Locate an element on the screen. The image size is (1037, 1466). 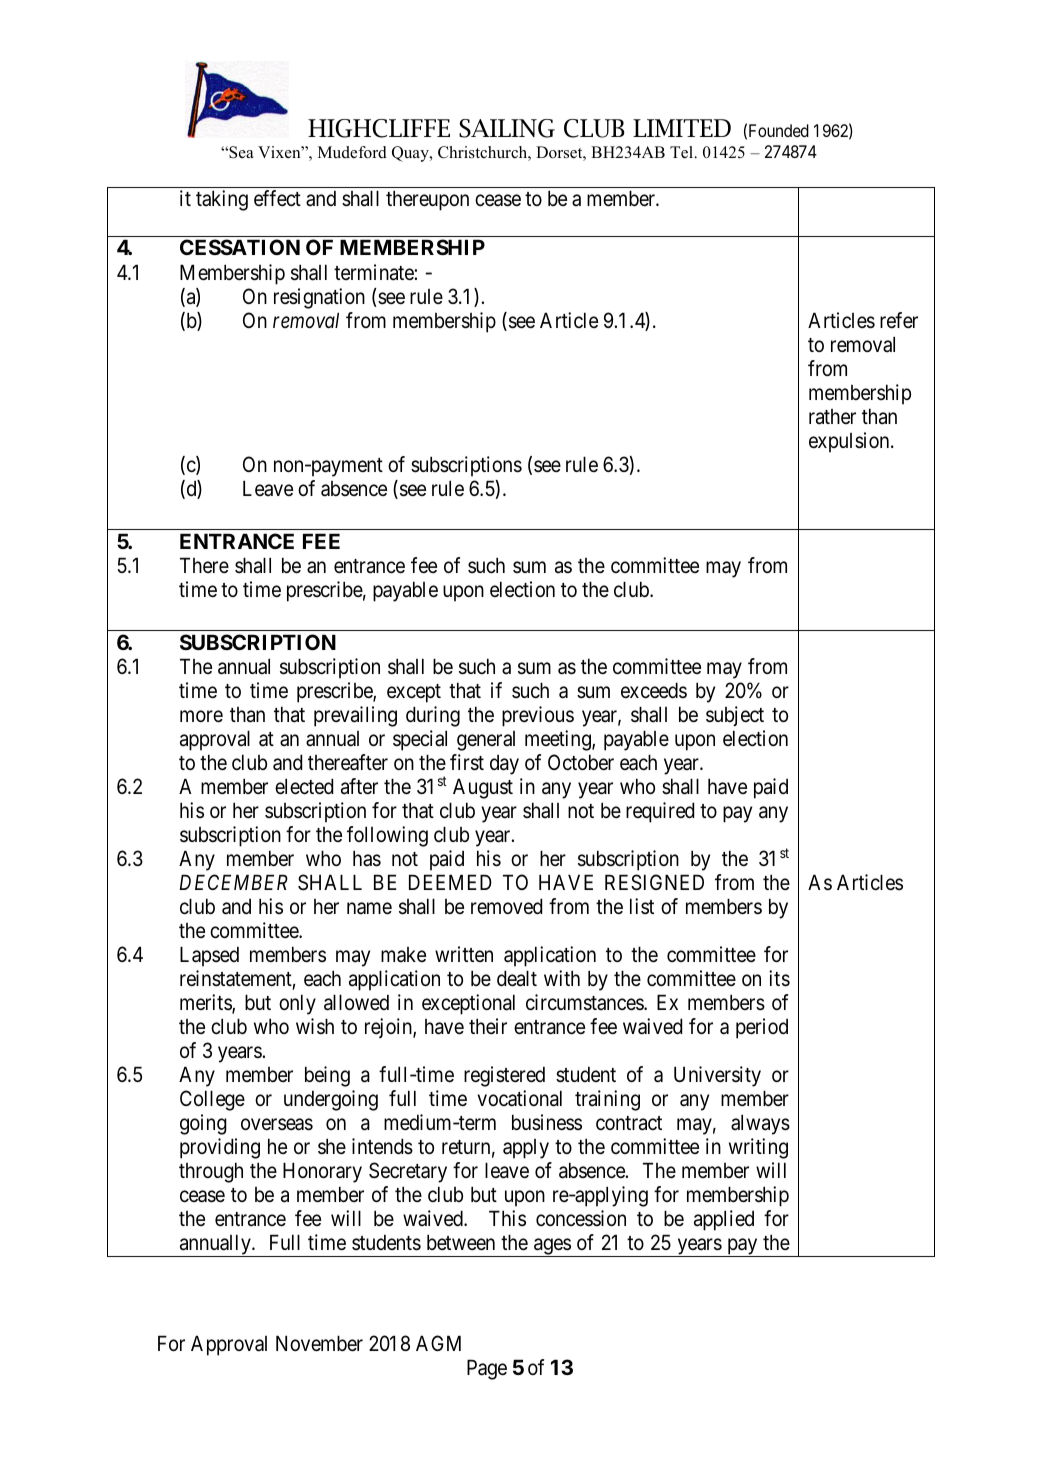
subject is located at coordinates (735, 716).
